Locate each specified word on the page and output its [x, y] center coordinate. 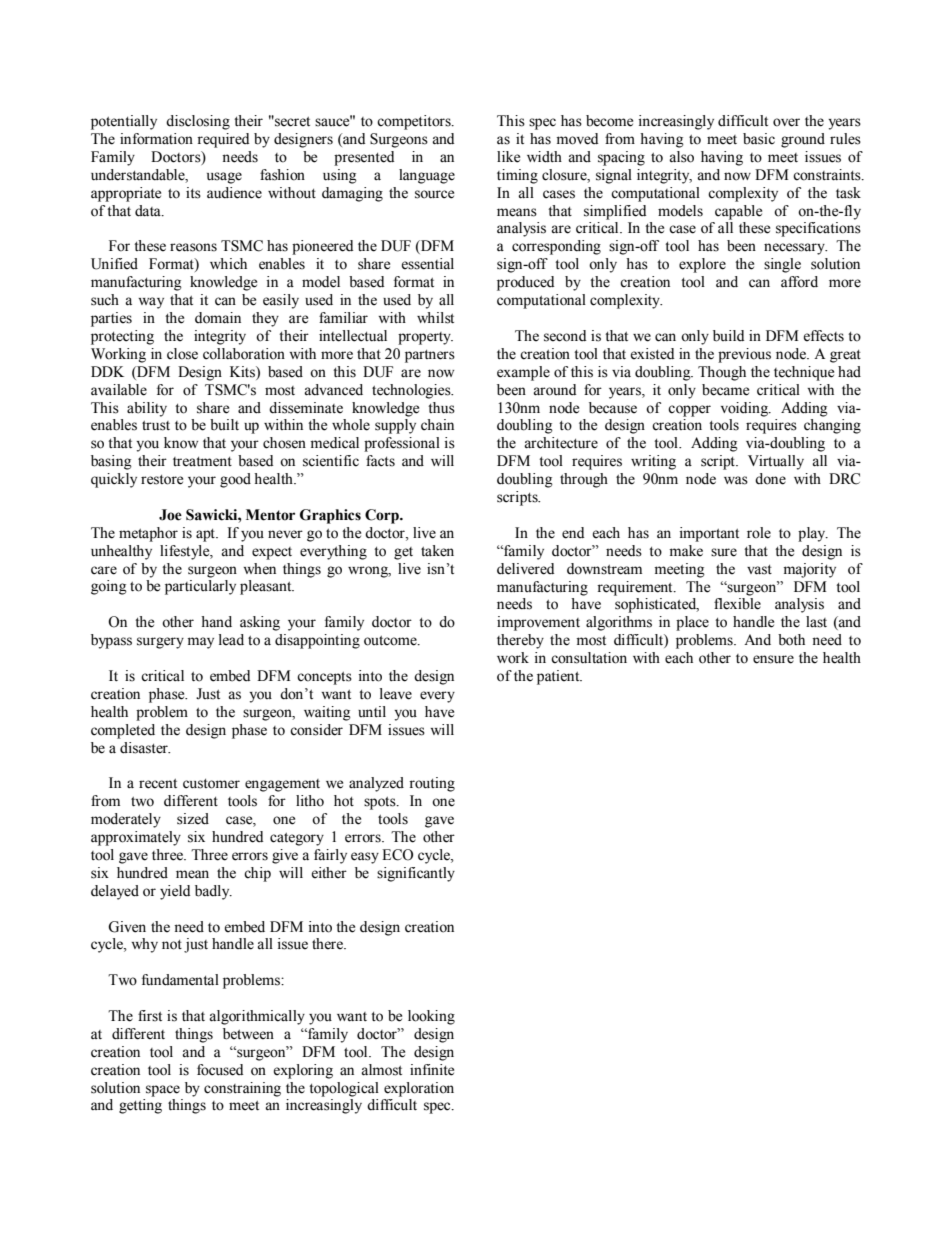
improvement [538, 623]
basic [759, 139]
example [523, 373]
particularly [200, 587]
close [182, 354]
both [791, 640]
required [223, 140]
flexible [737, 604]
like [508, 157]
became [725, 390]
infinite [432, 1070]
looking [431, 1017]
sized [193, 819]
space [163, 1091]
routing [432, 784]
